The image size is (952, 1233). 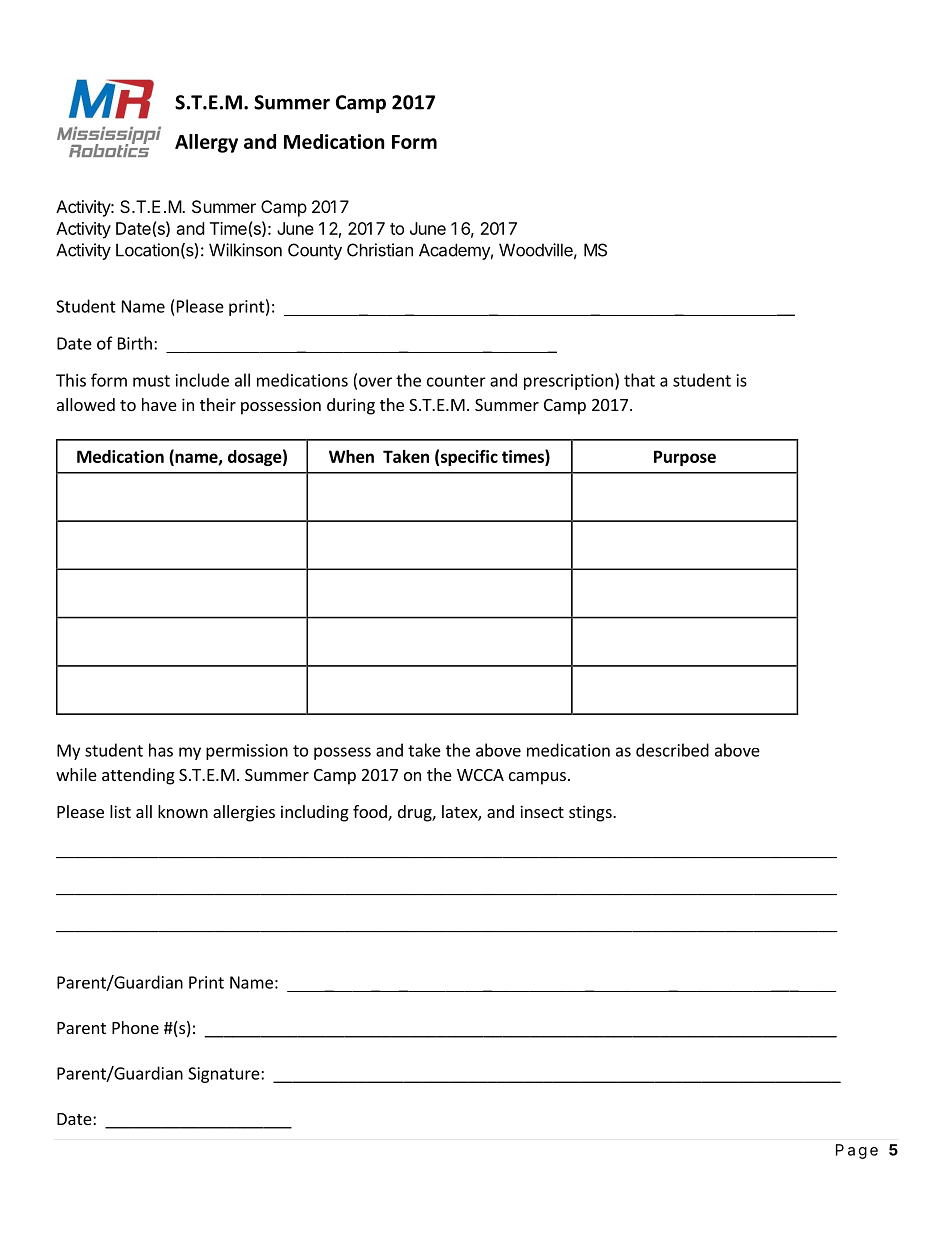 I want to click on Allergy, so click(x=206, y=143).
